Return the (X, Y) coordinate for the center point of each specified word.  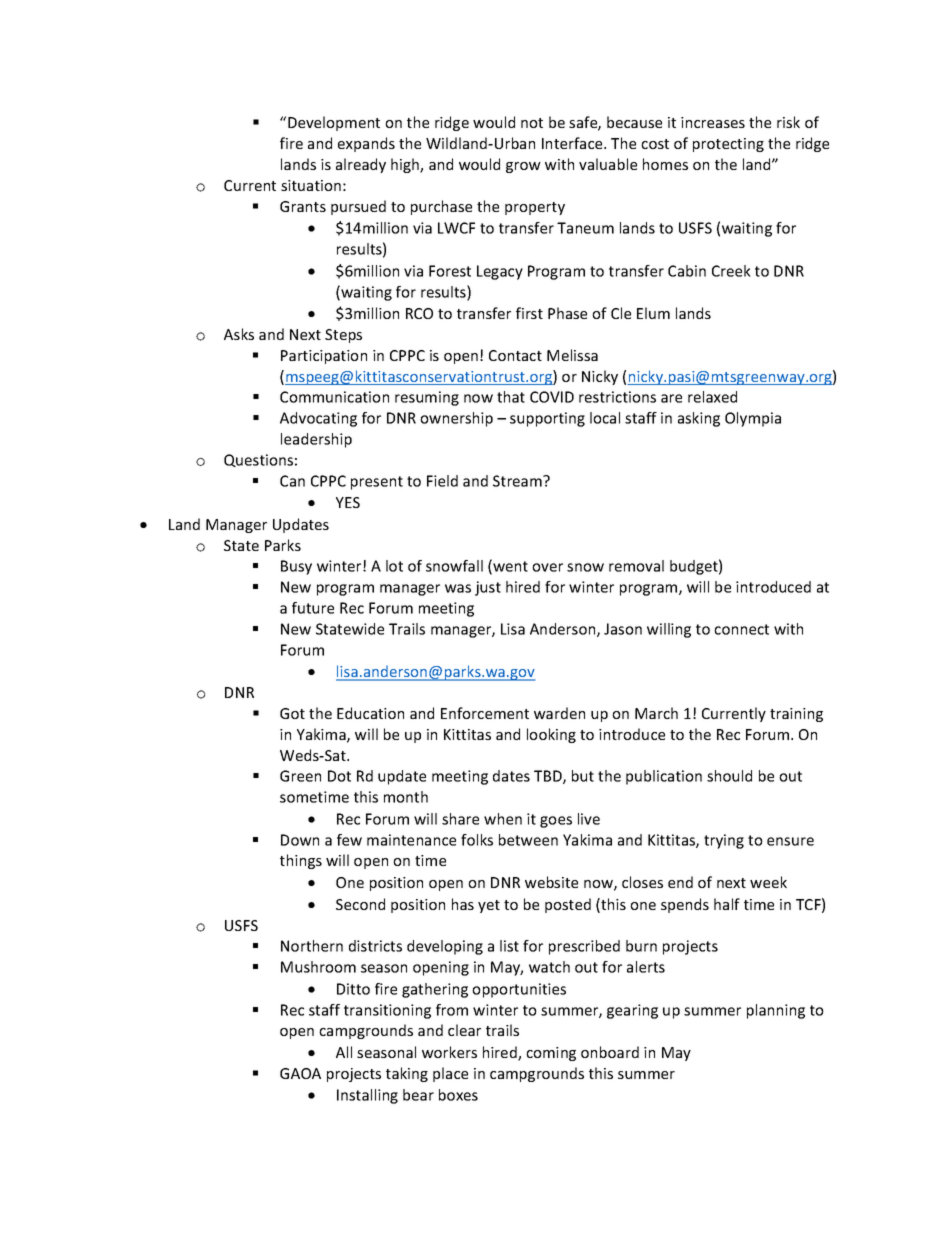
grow (523, 167)
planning (776, 1011)
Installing (367, 1096)
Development (334, 123)
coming (551, 1054)
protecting (728, 145)
